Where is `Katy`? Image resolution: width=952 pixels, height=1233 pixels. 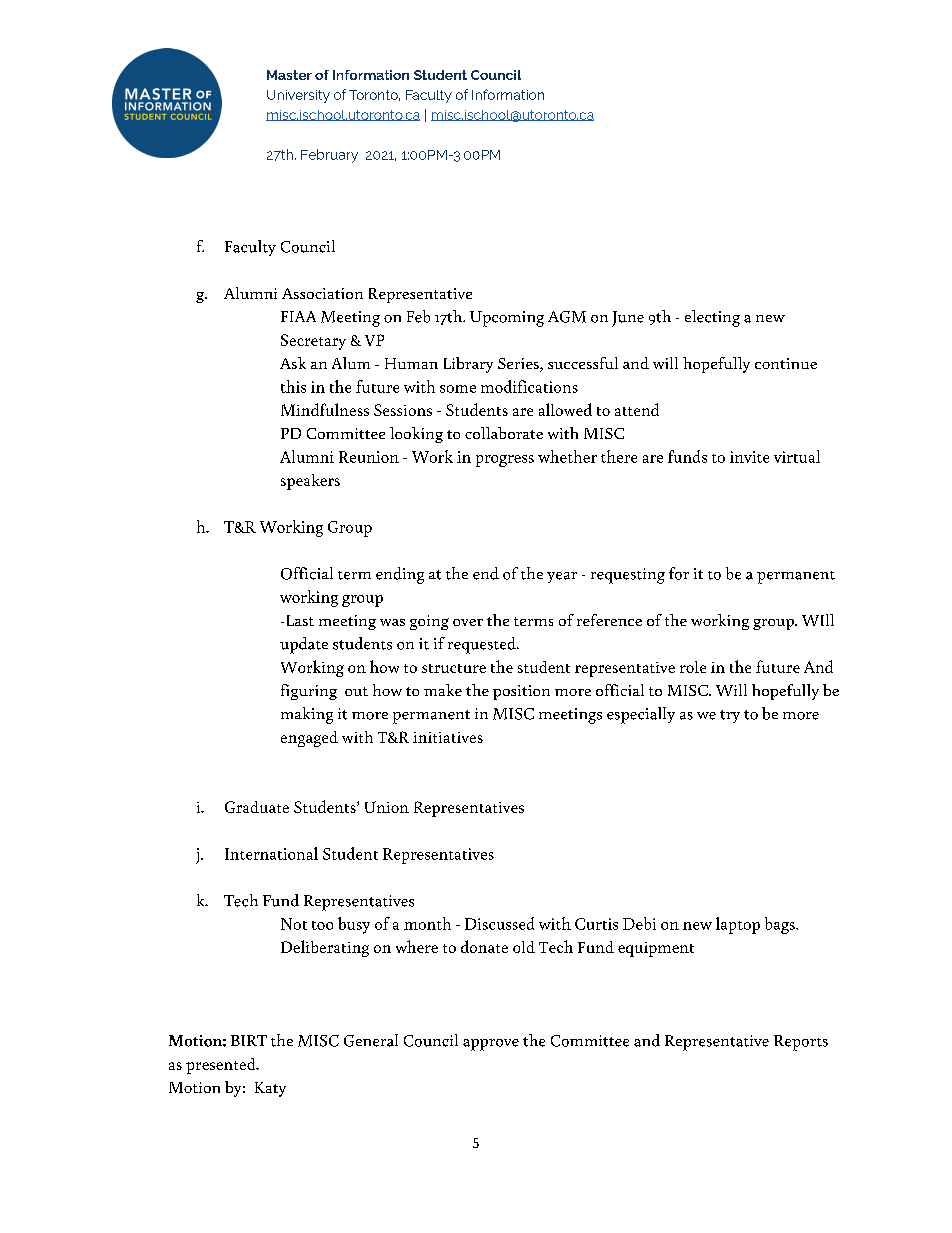
Katy is located at coordinates (270, 1089).
